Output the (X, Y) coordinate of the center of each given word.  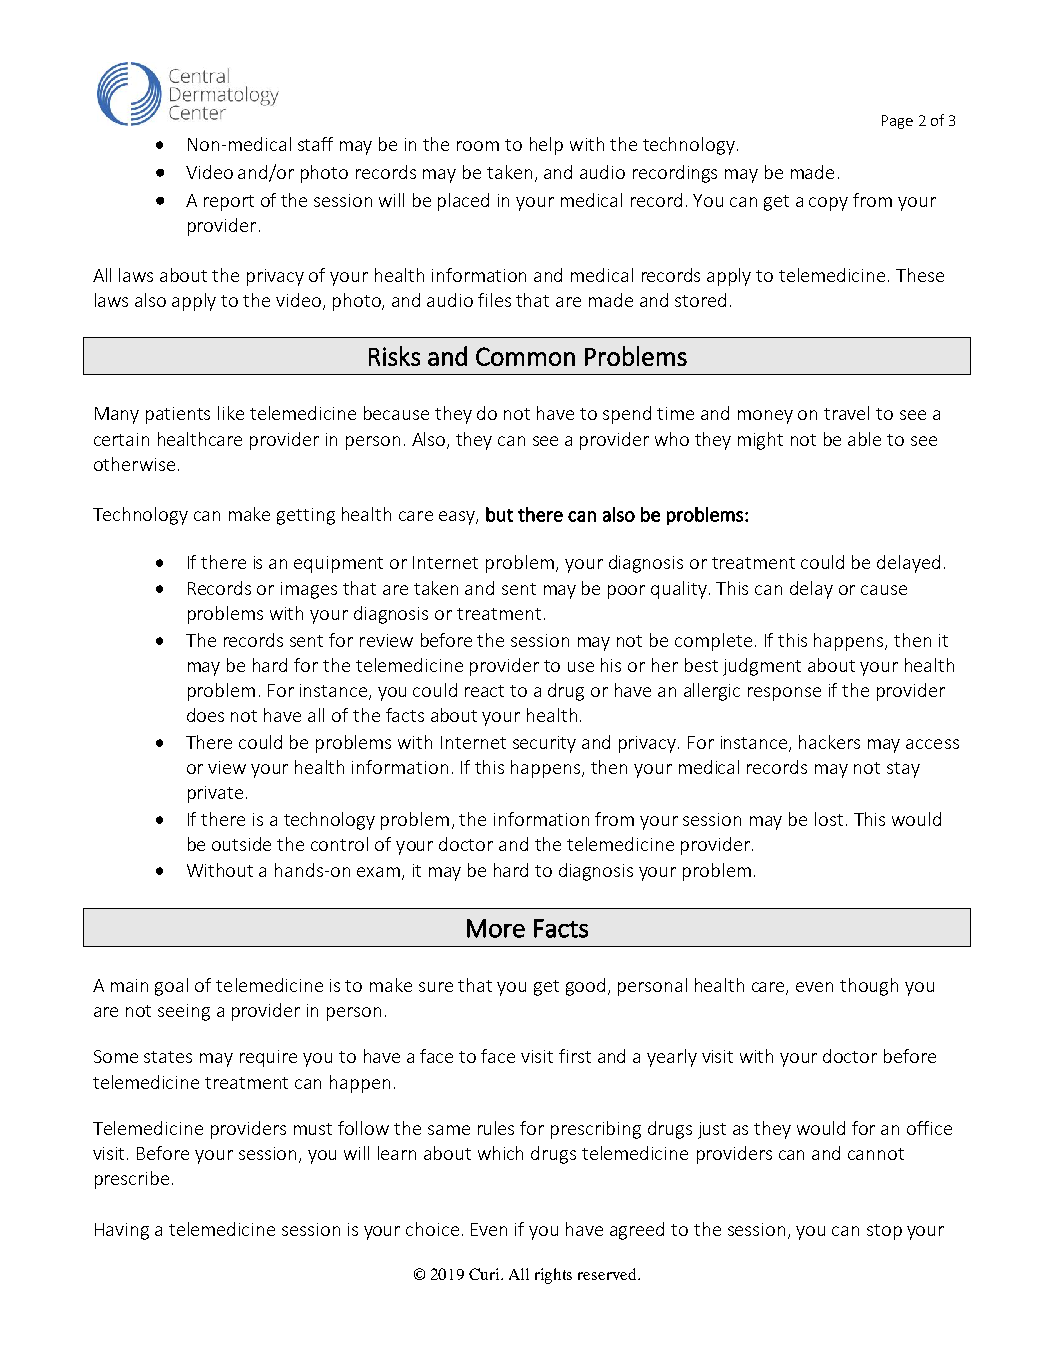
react (484, 691)
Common (525, 356)
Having (122, 1231)
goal (171, 987)
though (869, 987)
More (496, 928)
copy (828, 204)
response (784, 694)
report (229, 203)
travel (846, 413)
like (231, 413)
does (205, 715)
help (546, 146)
